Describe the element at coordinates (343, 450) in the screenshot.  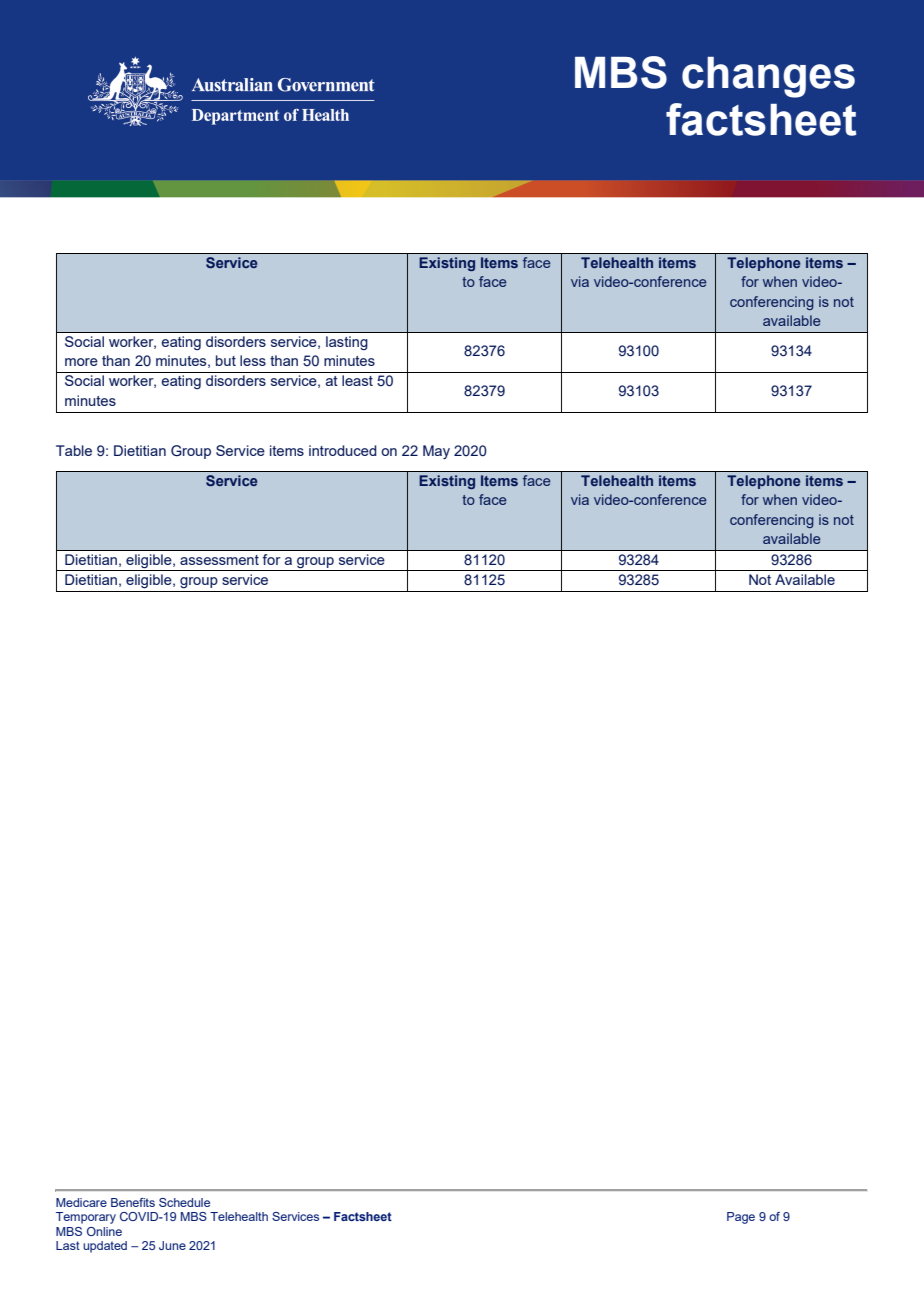
I see `introduced` at that location.
